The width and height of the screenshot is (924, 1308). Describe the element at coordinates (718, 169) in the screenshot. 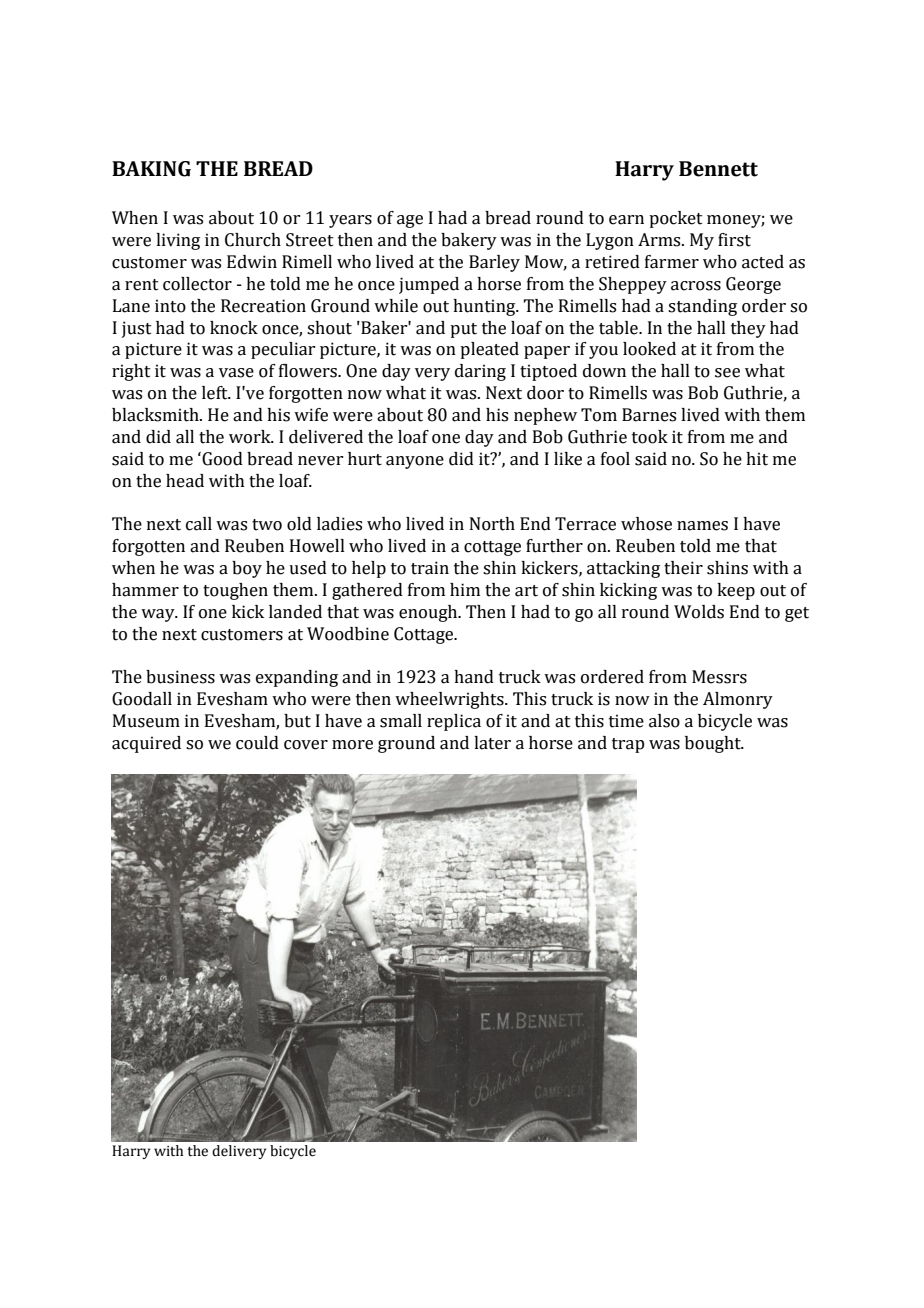

I see `Bennett` at that location.
